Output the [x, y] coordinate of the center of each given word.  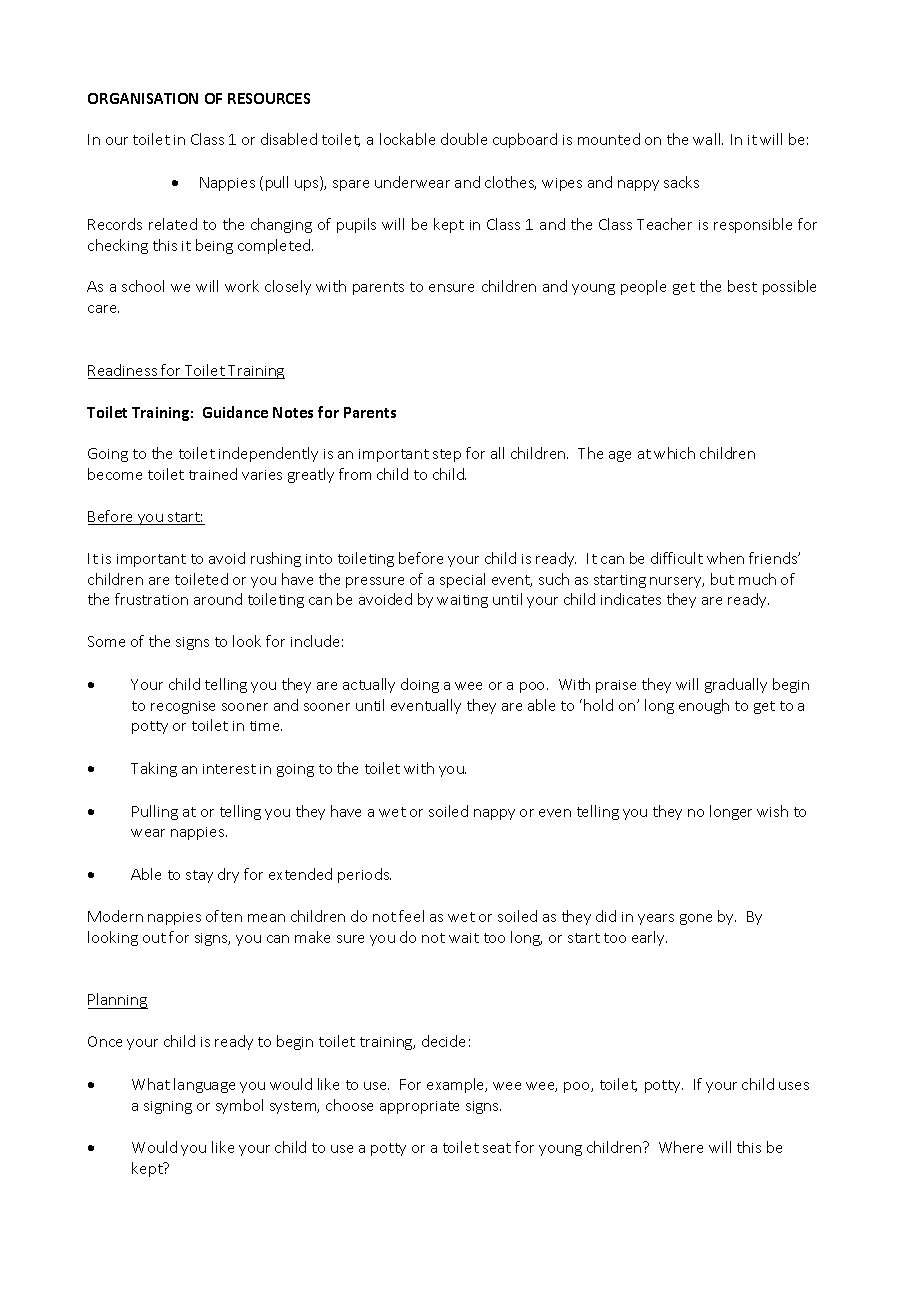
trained [213, 474]
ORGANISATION [143, 98]
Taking [154, 769]
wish [772, 811]
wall [708, 139]
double [464, 139]
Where [681, 1147]
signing [168, 1107]
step [447, 455]
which [674, 453]
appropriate [419, 1107]
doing [420, 685]
